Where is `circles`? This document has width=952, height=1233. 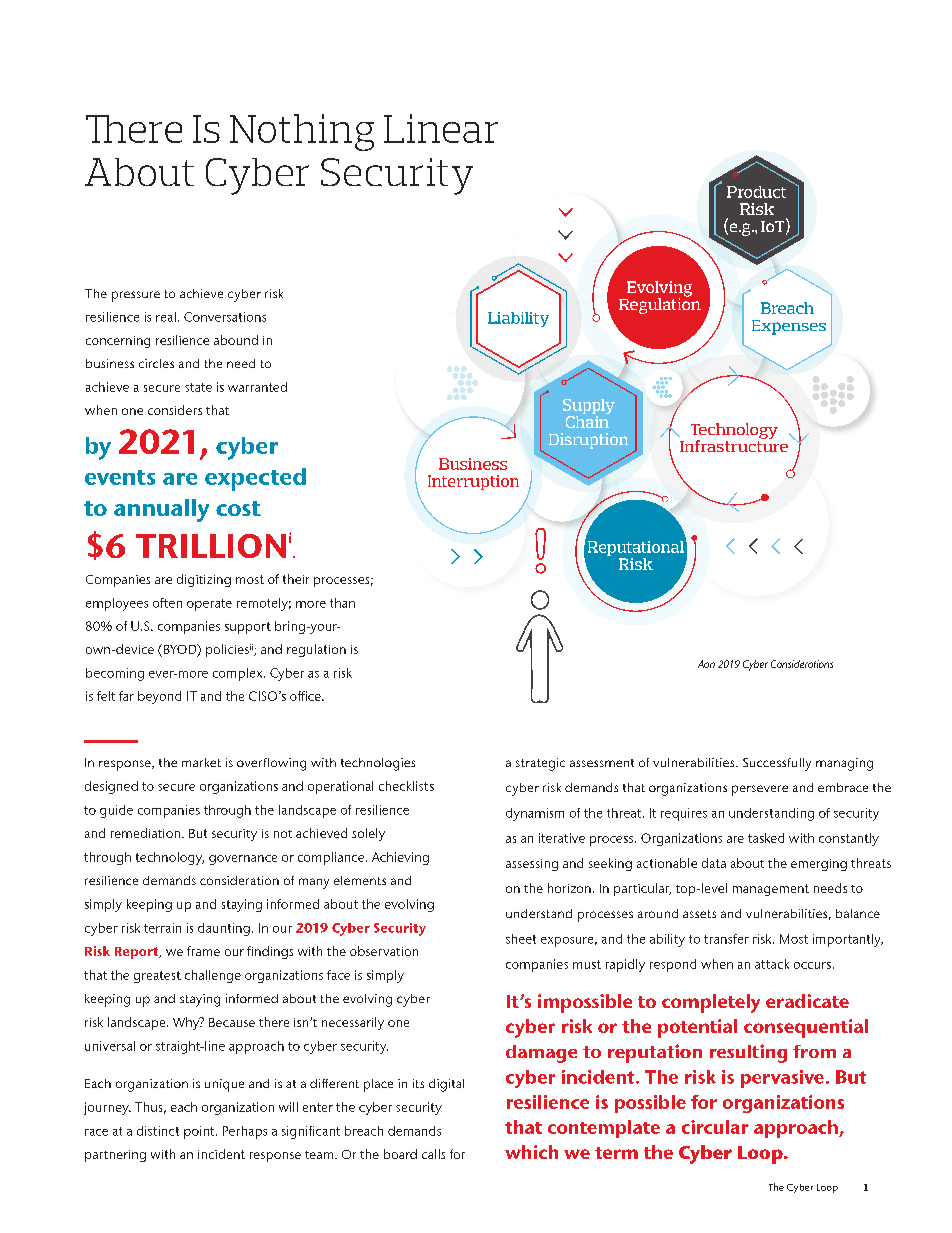 circles is located at coordinates (156, 363).
